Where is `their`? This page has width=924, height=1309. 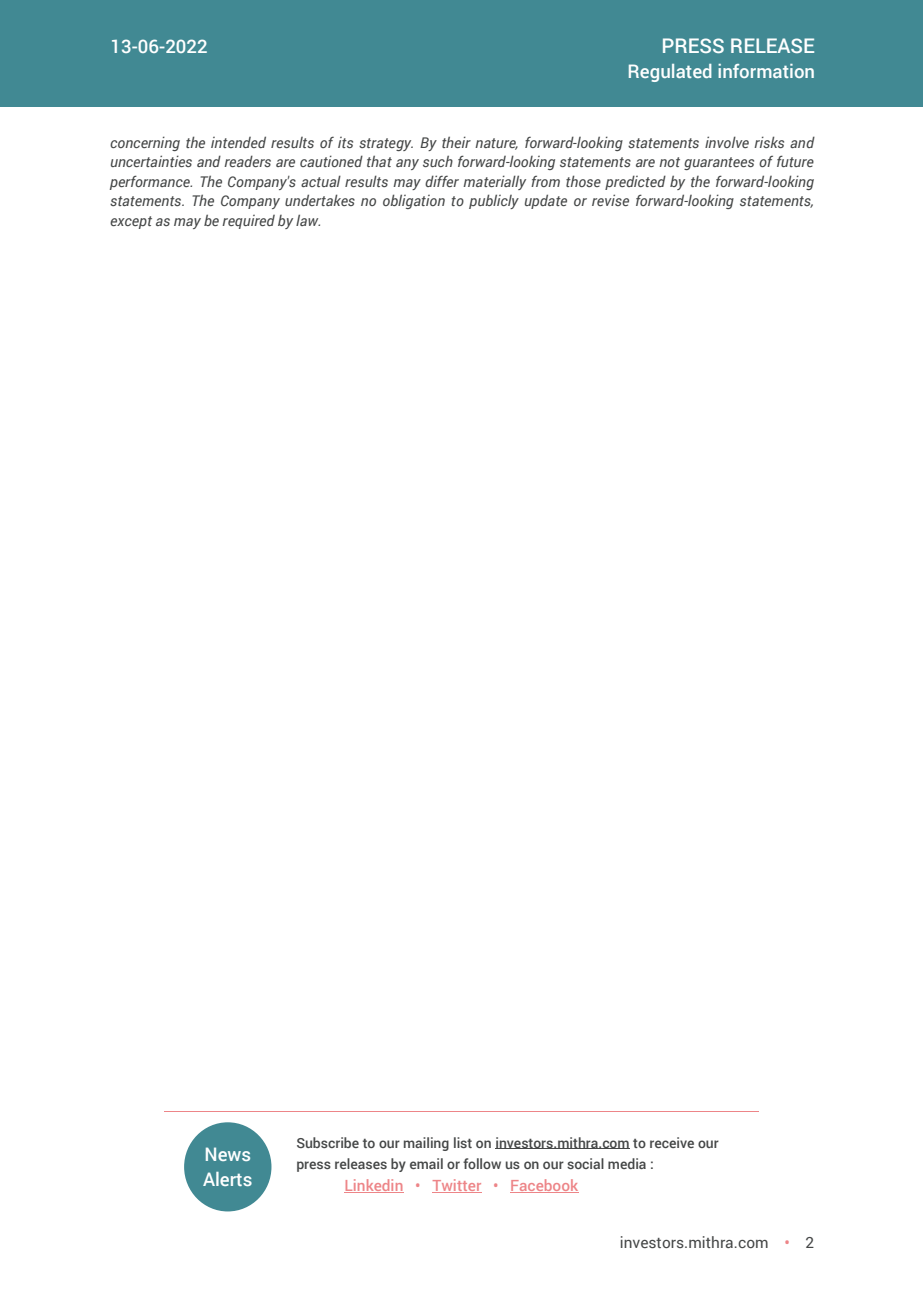
their is located at coordinates (456, 142).
